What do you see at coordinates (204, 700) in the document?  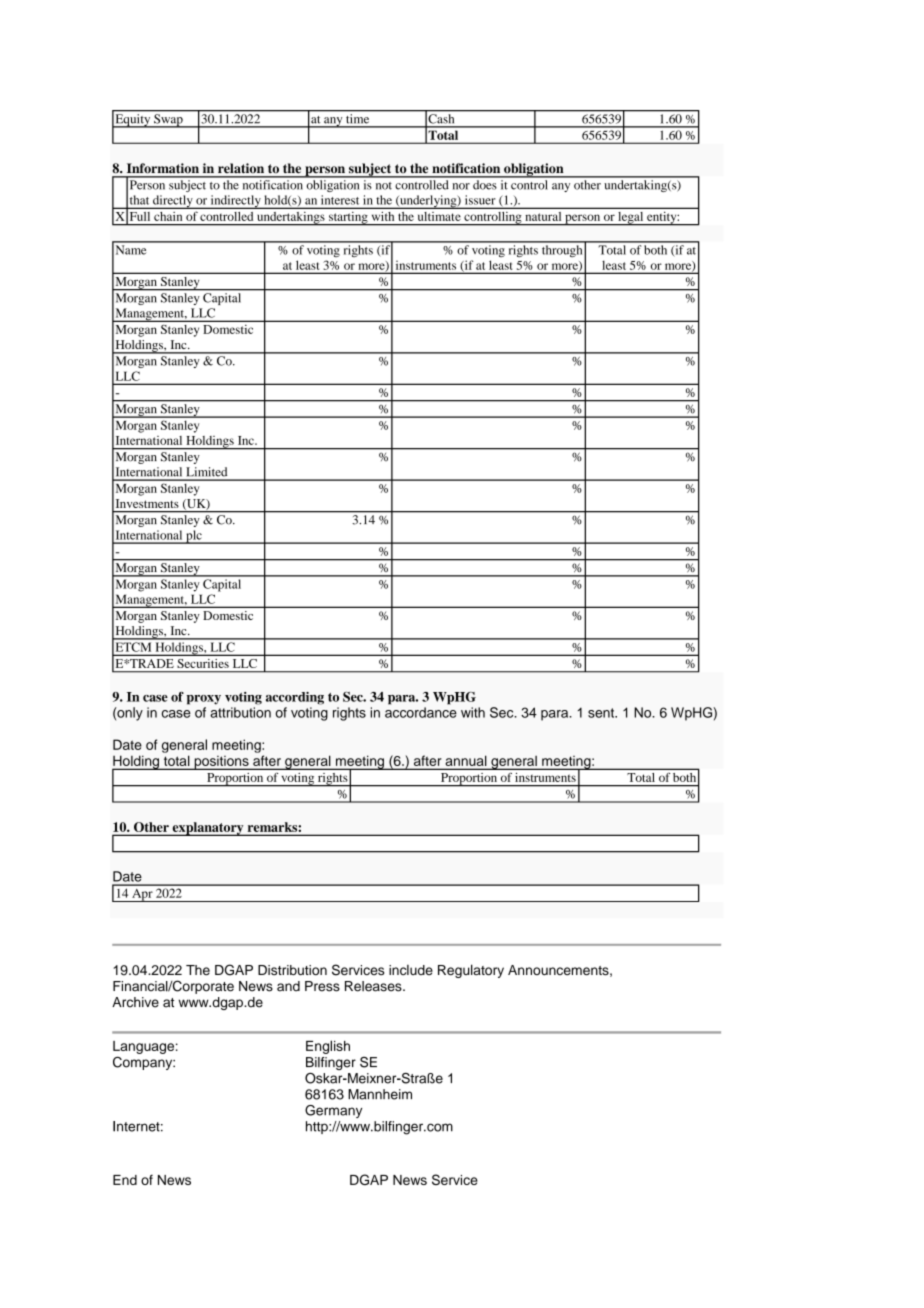 I see `proxy` at bounding box center [204, 700].
